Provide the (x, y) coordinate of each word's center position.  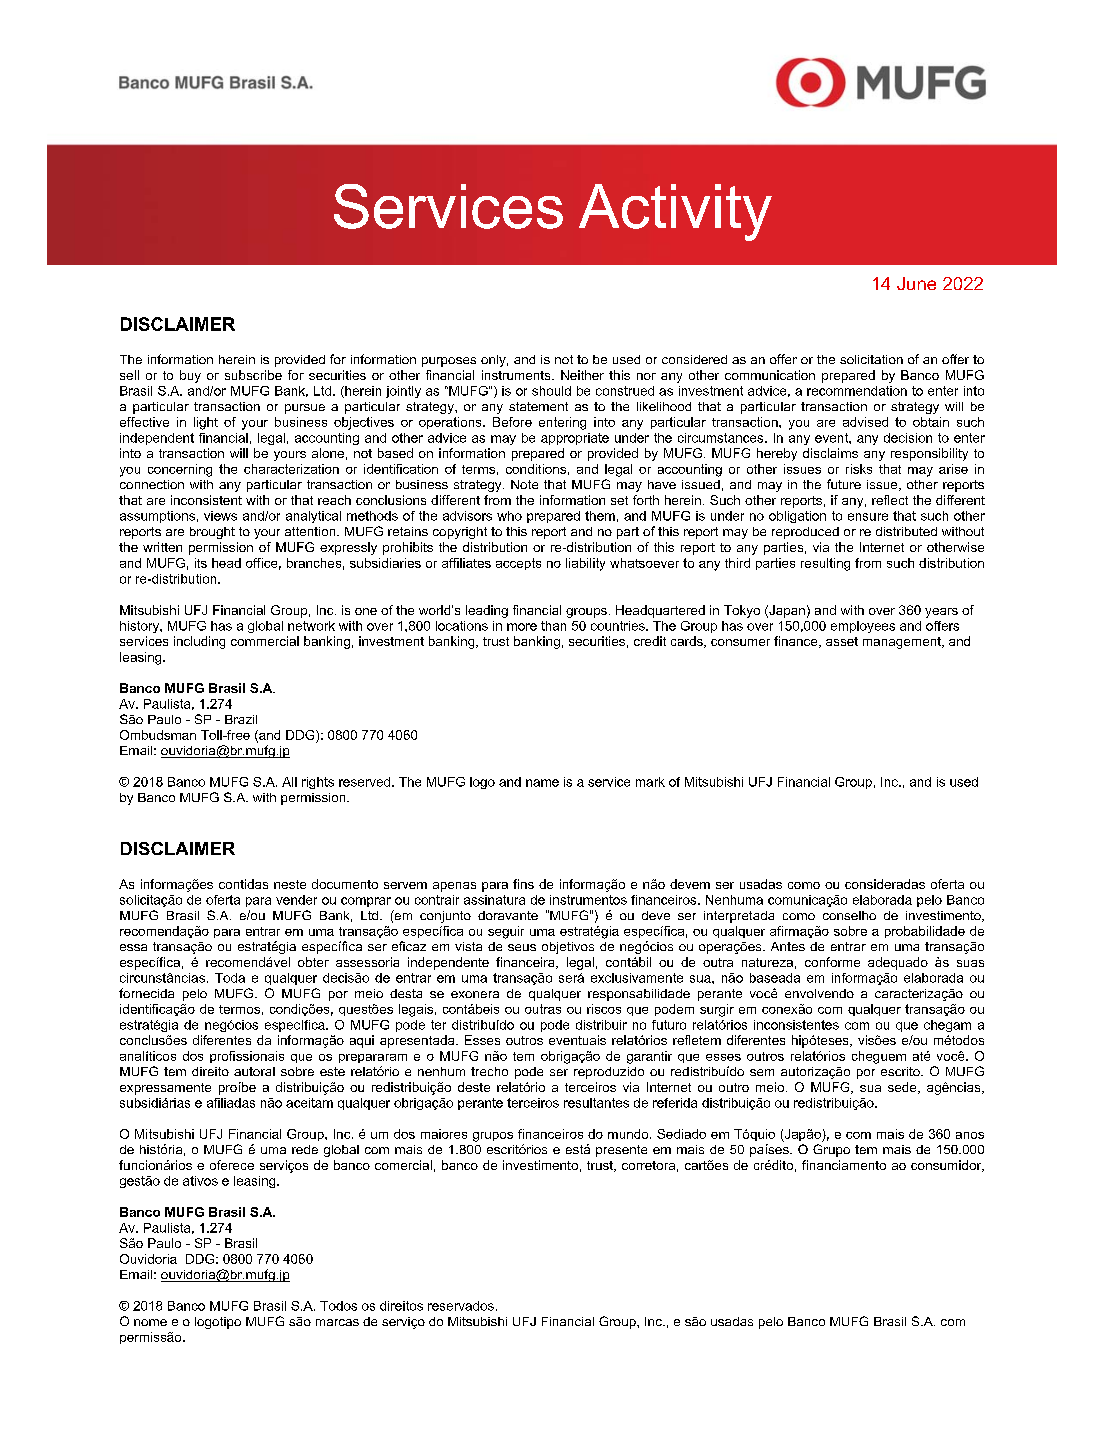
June (916, 283)
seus (522, 947)
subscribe (253, 375)
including (199, 642)
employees (863, 627)
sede (903, 1088)
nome (150, 1322)
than (553, 626)
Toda (230, 978)
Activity (675, 212)
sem (762, 1072)
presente (621, 1151)
